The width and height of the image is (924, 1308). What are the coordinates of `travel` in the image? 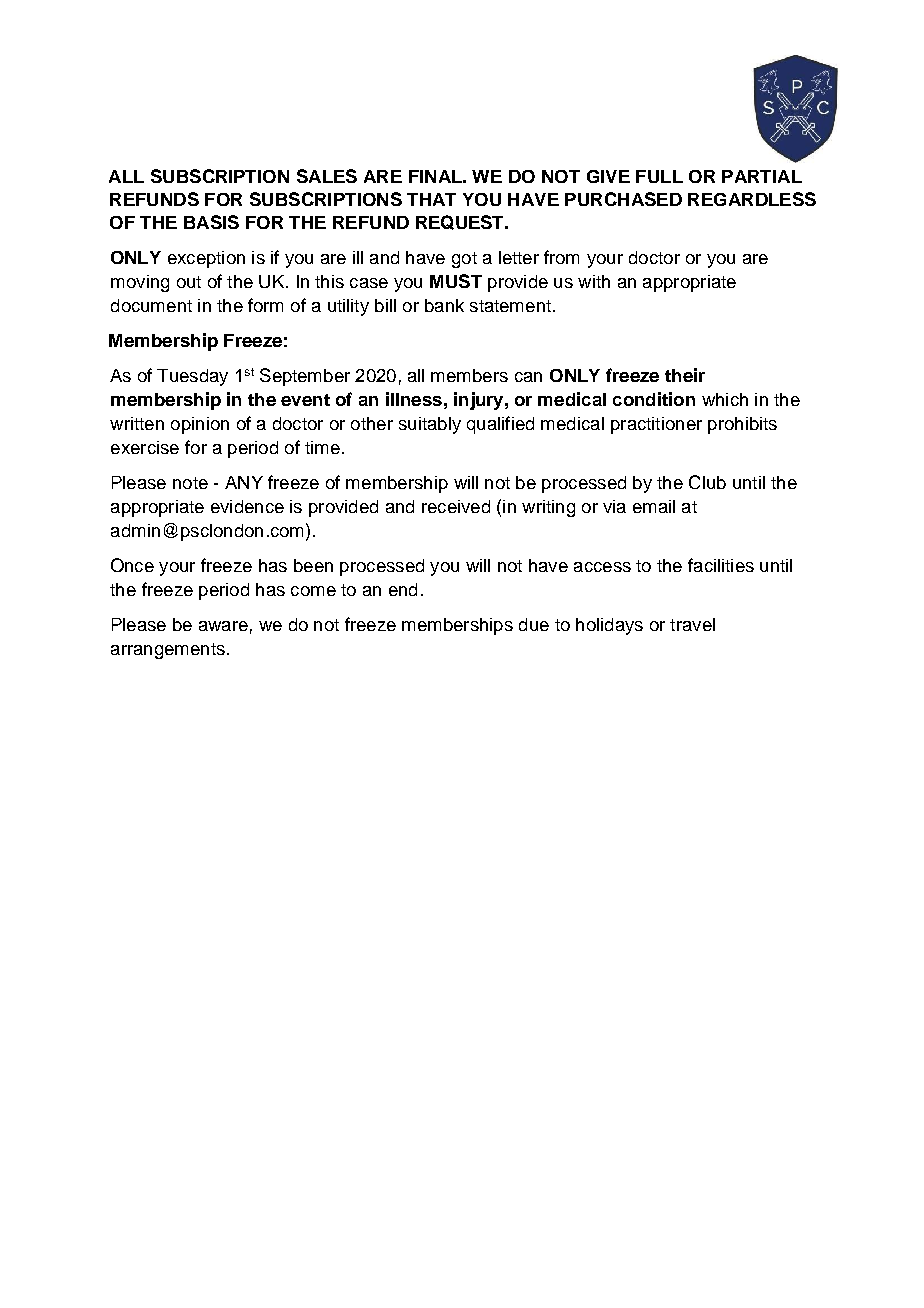 It's located at (692, 624).
